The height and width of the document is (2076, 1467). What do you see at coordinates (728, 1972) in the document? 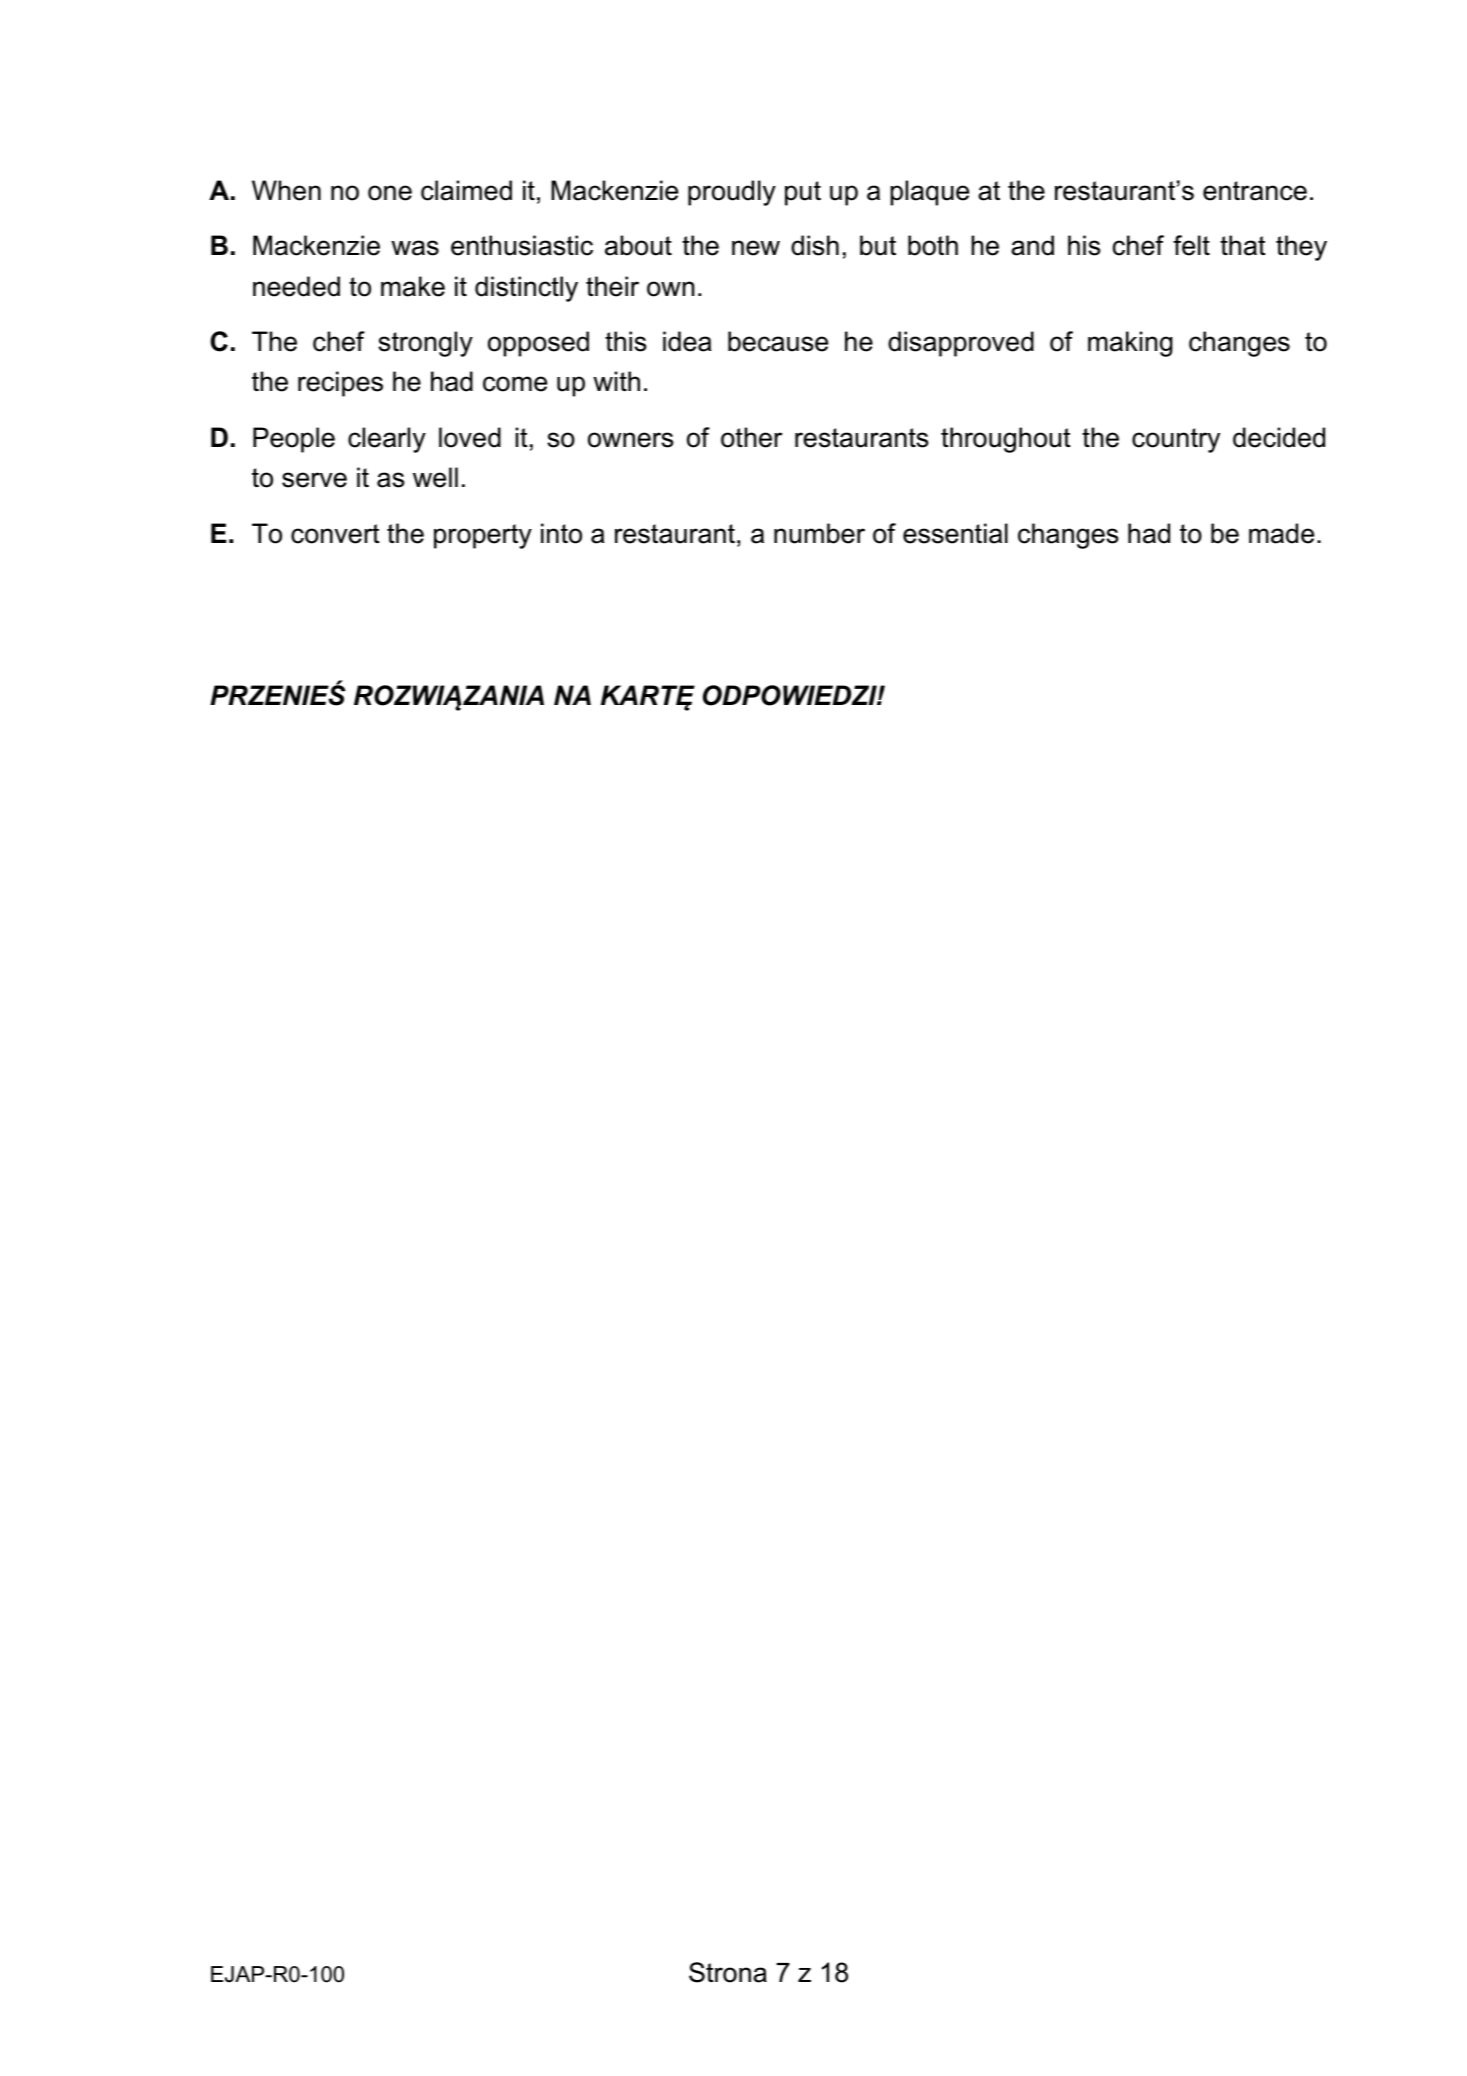
I see `Strona` at bounding box center [728, 1972].
